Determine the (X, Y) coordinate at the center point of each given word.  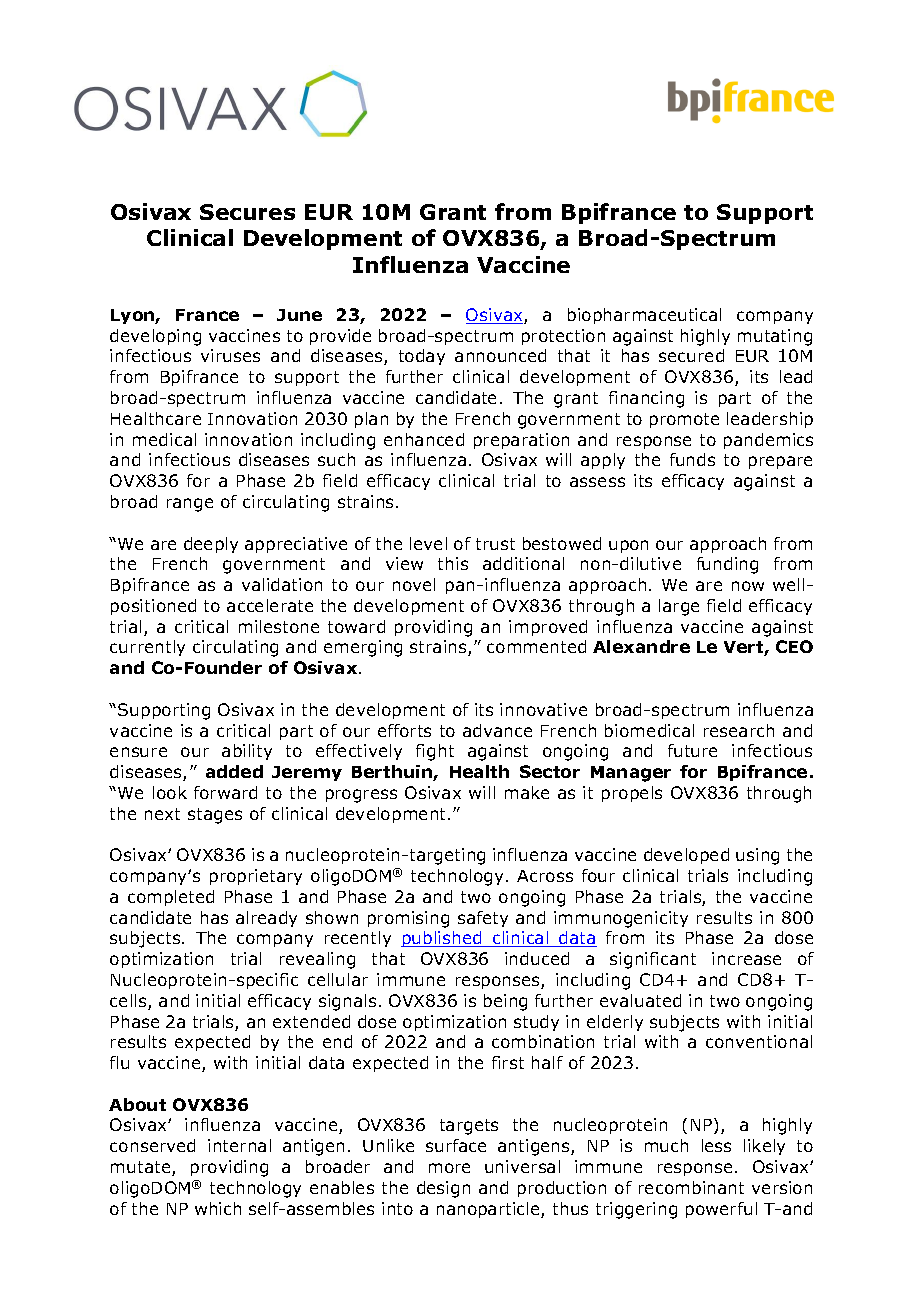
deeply (211, 545)
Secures (247, 212)
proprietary (256, 877)
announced (500, 355)
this (453, 563)
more (449, 1168)
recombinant (691, 1187)
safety (483, 919)
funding (727, 565)
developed (686, 856)
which (218, 1208)
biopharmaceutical (644, 316)
